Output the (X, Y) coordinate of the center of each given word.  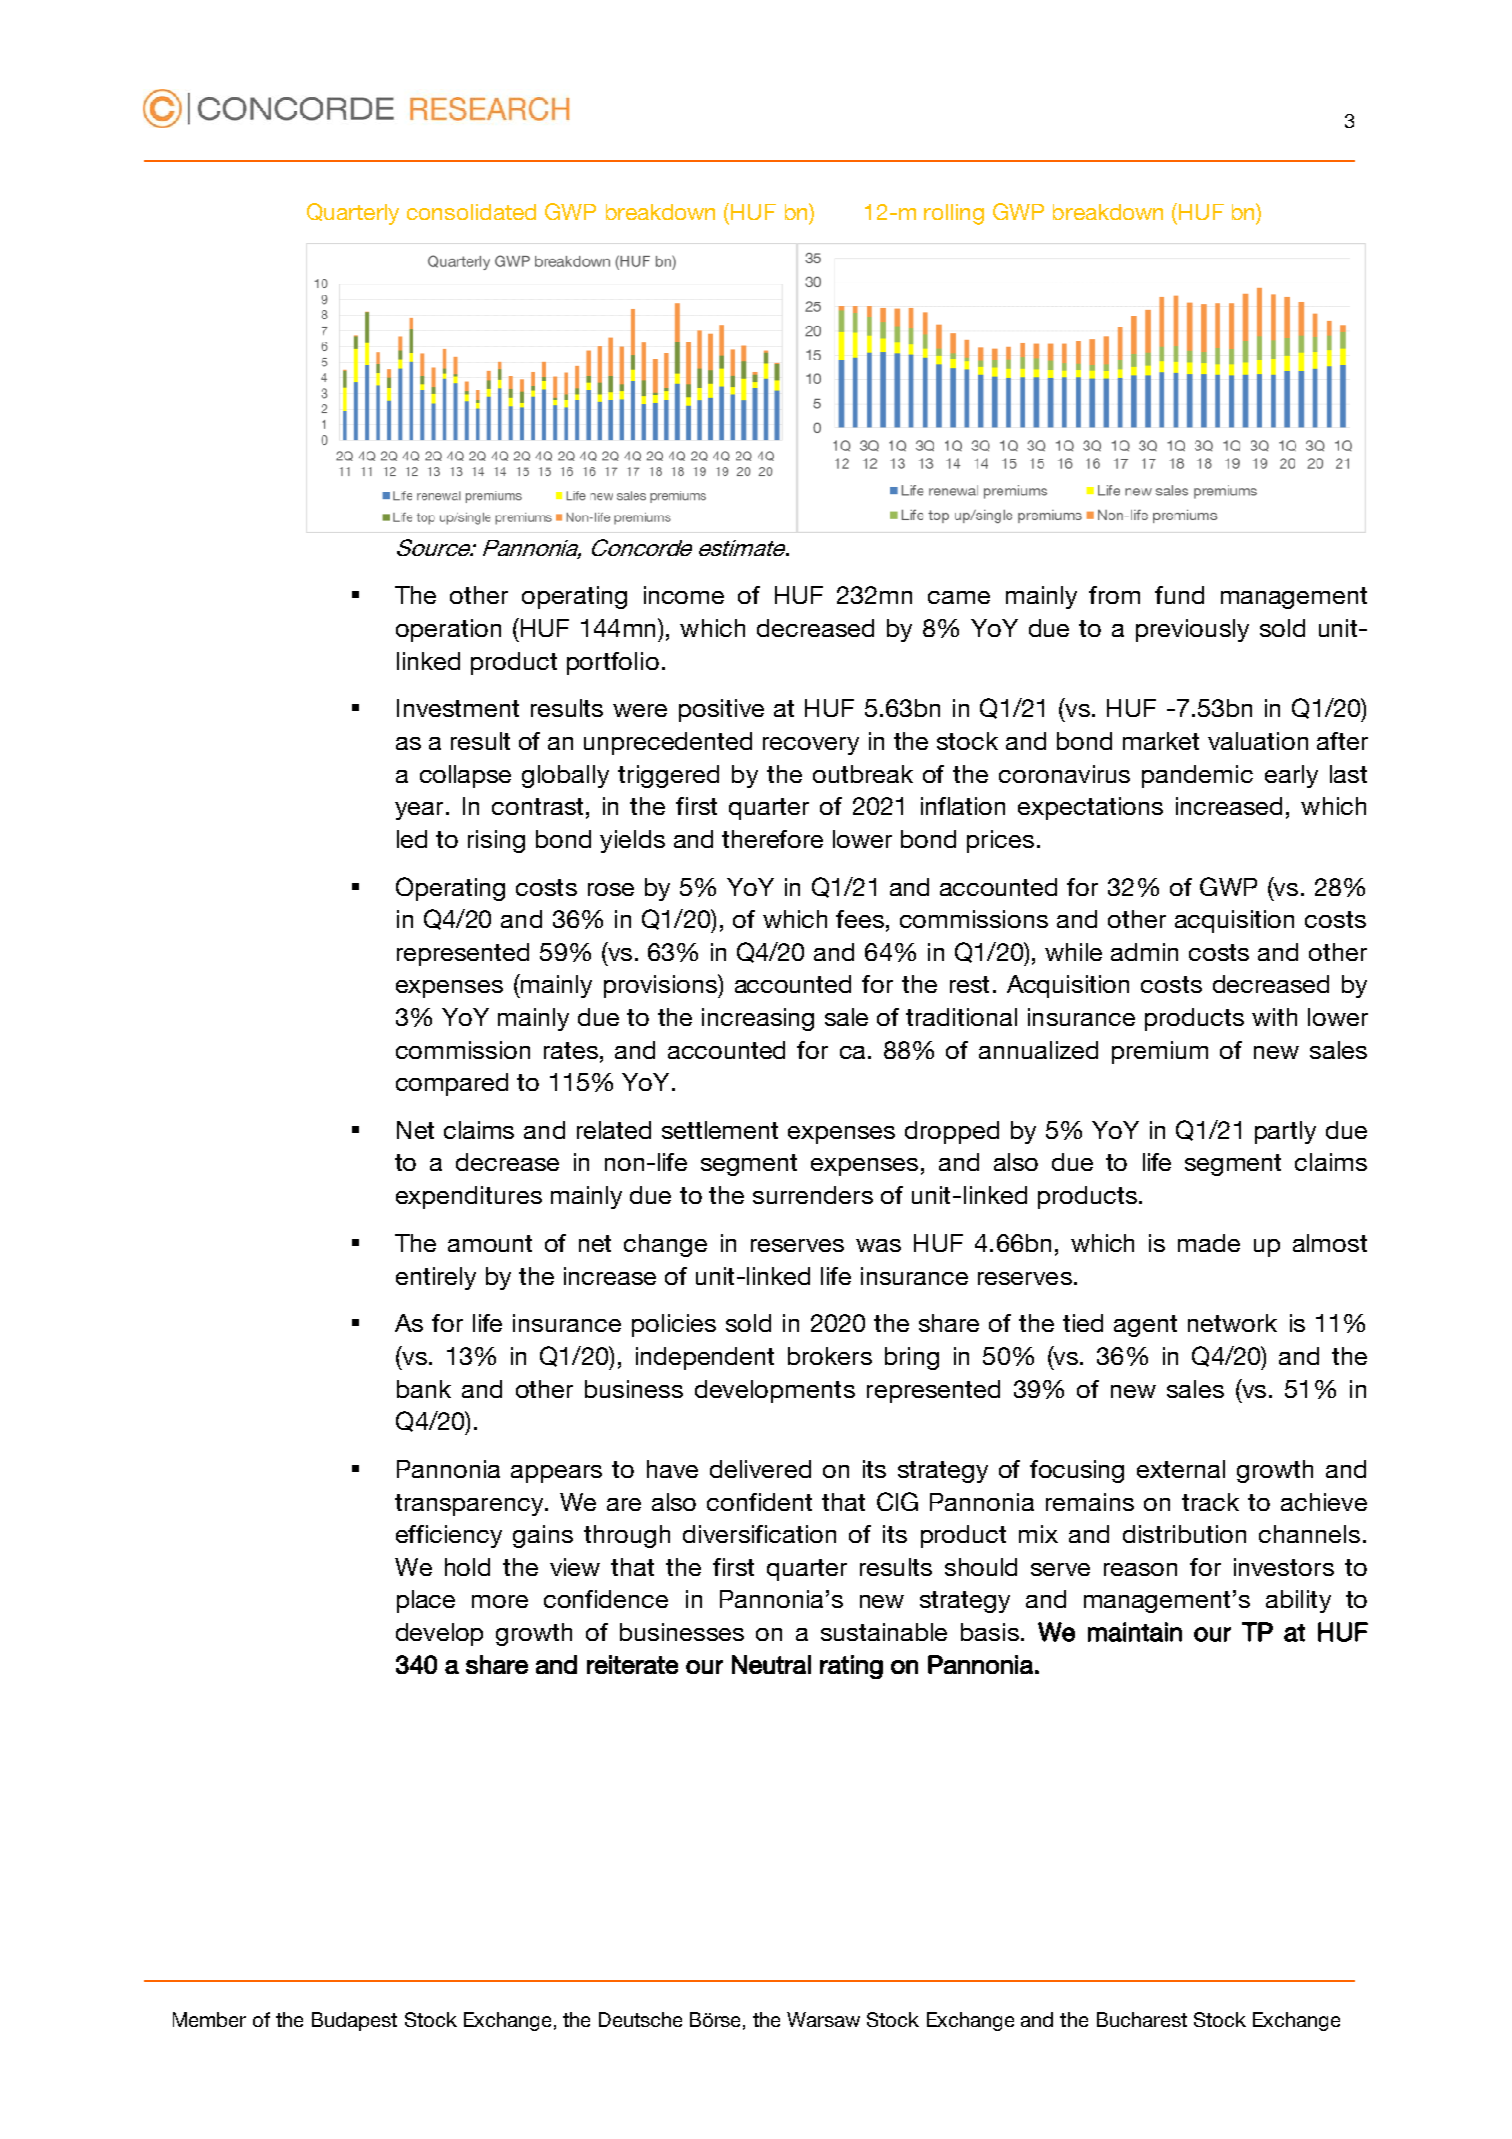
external (1181, 1469)
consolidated (471, 212)
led (412, 839)
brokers (830, 1356)
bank (424, 1389)
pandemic (1197, 776)
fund (1179, 595)
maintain (1135, 1632)
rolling (954, 214)
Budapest (354, 2021)
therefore (772, 839)
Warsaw (823, 2019)
